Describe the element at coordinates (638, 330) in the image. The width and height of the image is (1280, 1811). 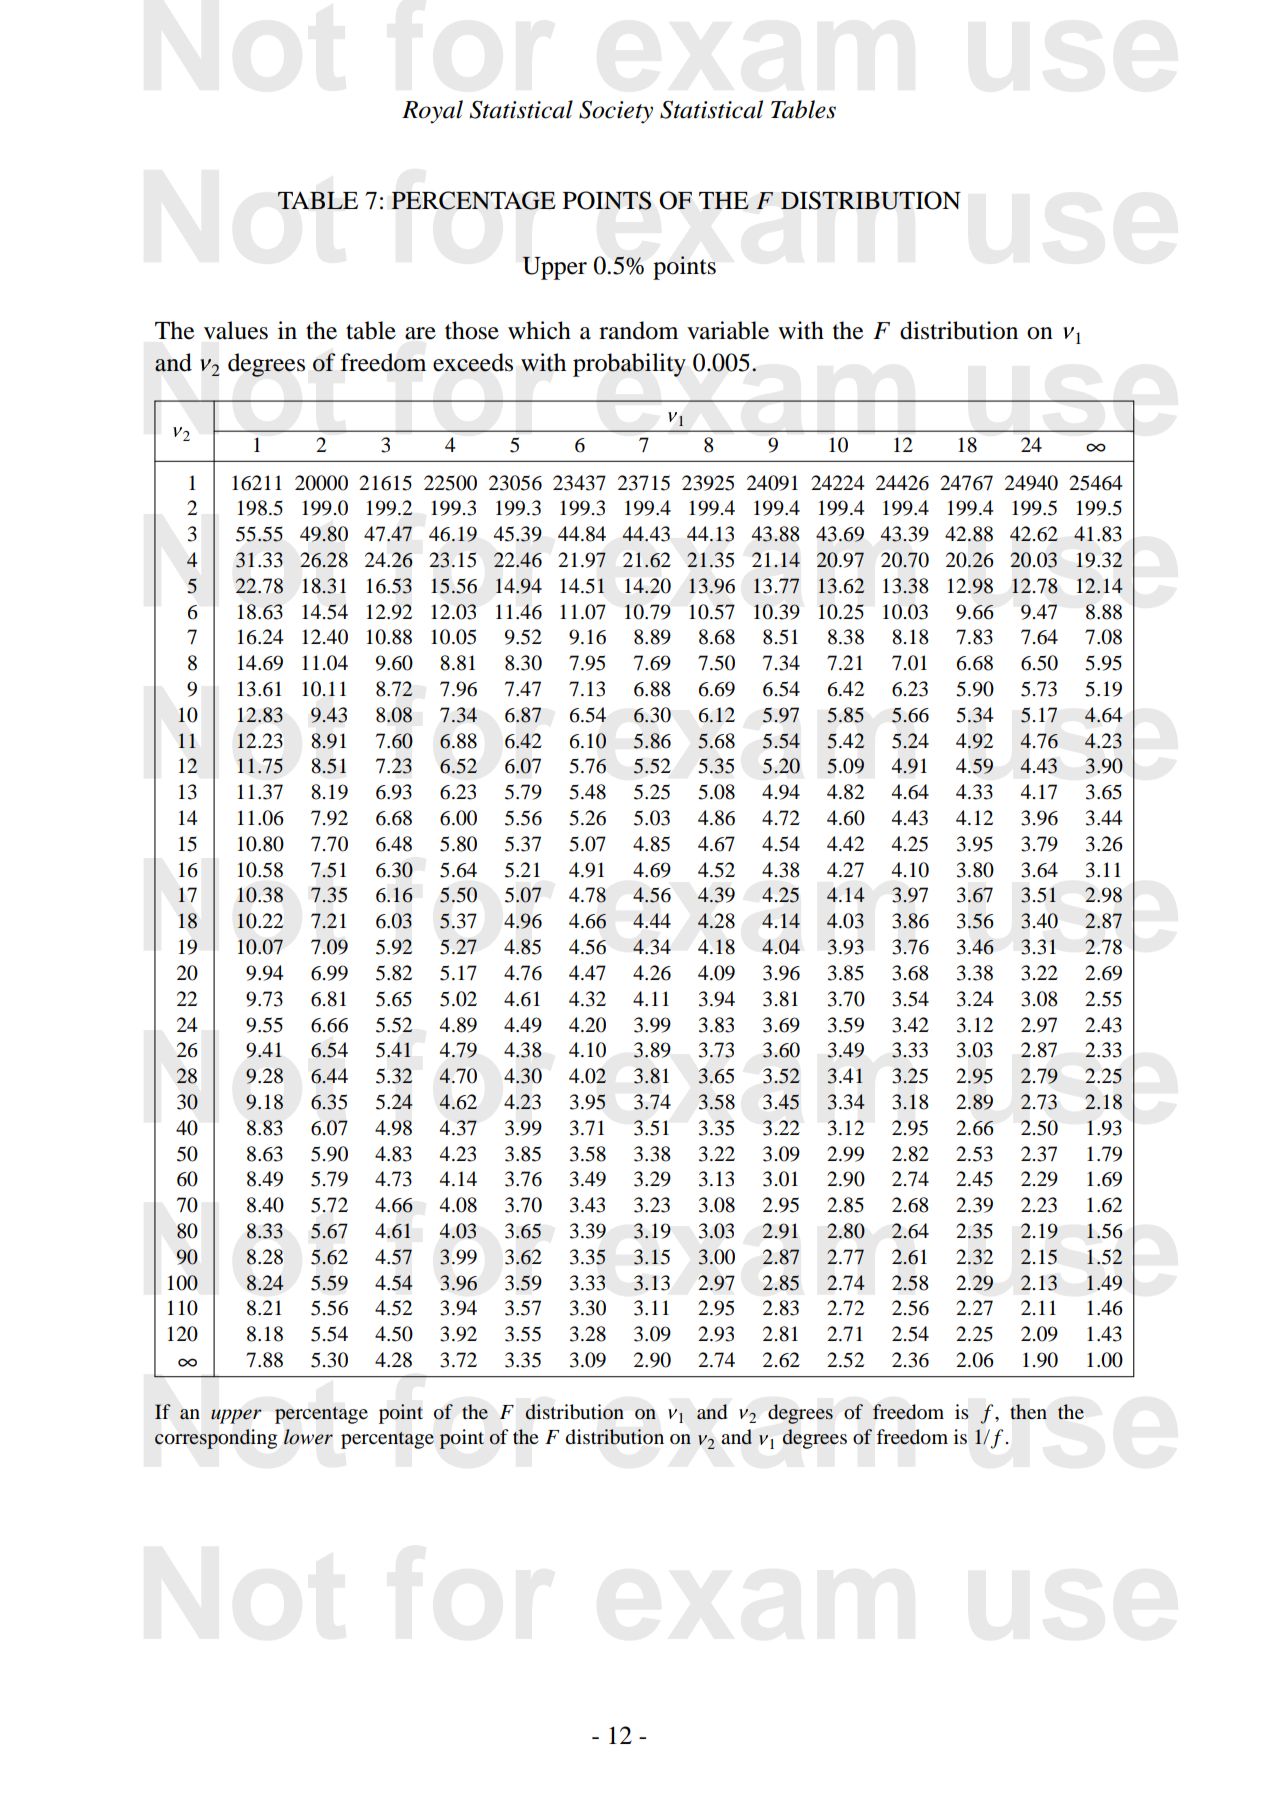
I see `random` at that location.
